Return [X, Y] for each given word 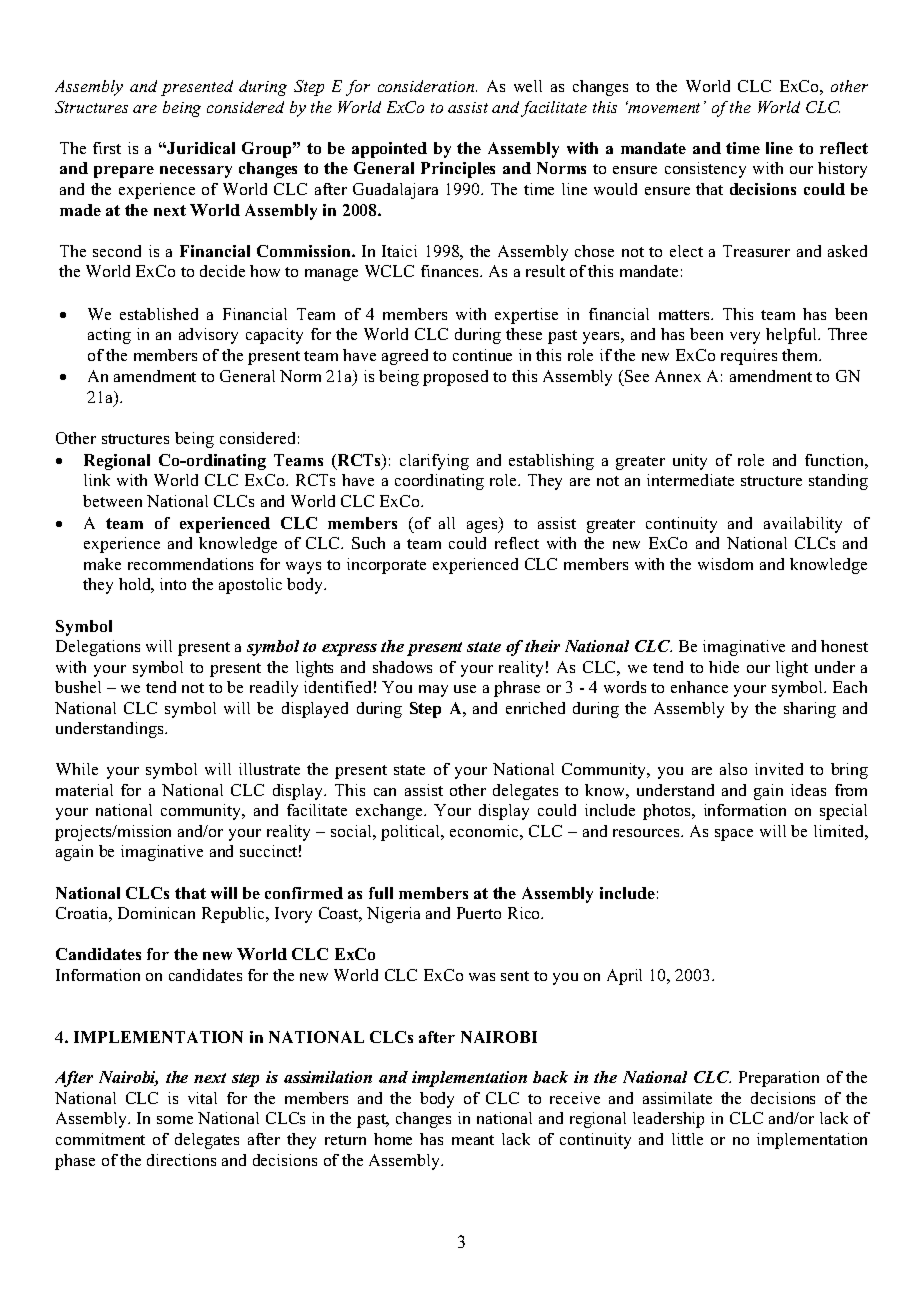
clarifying [434, 462]
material [84, 790]
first [107, 148]
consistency [705, 170]
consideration [427, 86]
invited [779, 769]
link [97, 480]
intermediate [690, 480]
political [412, 833]
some [175, 1120]
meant [473, 1140]
